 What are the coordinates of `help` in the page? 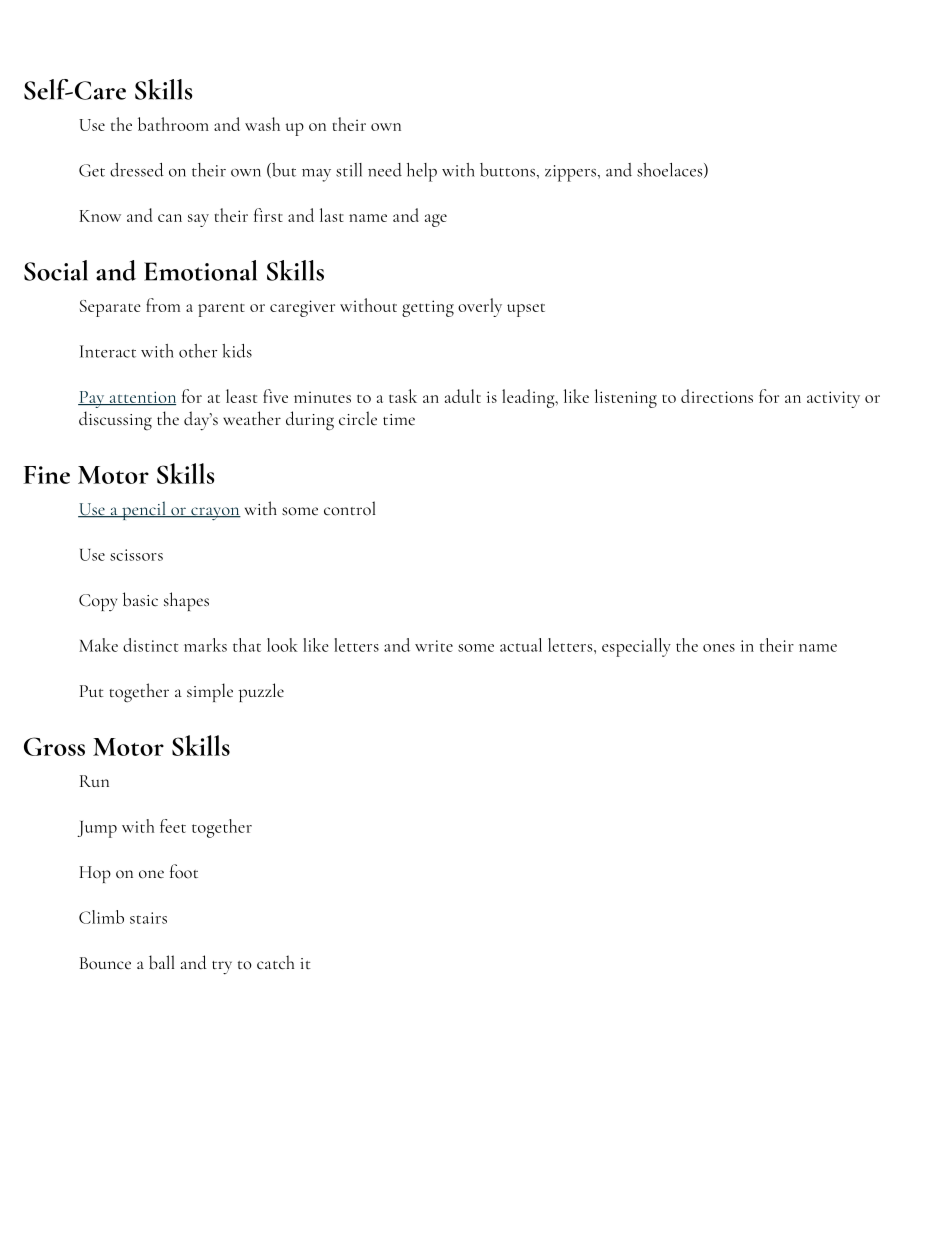 It's located at (422, 172).
